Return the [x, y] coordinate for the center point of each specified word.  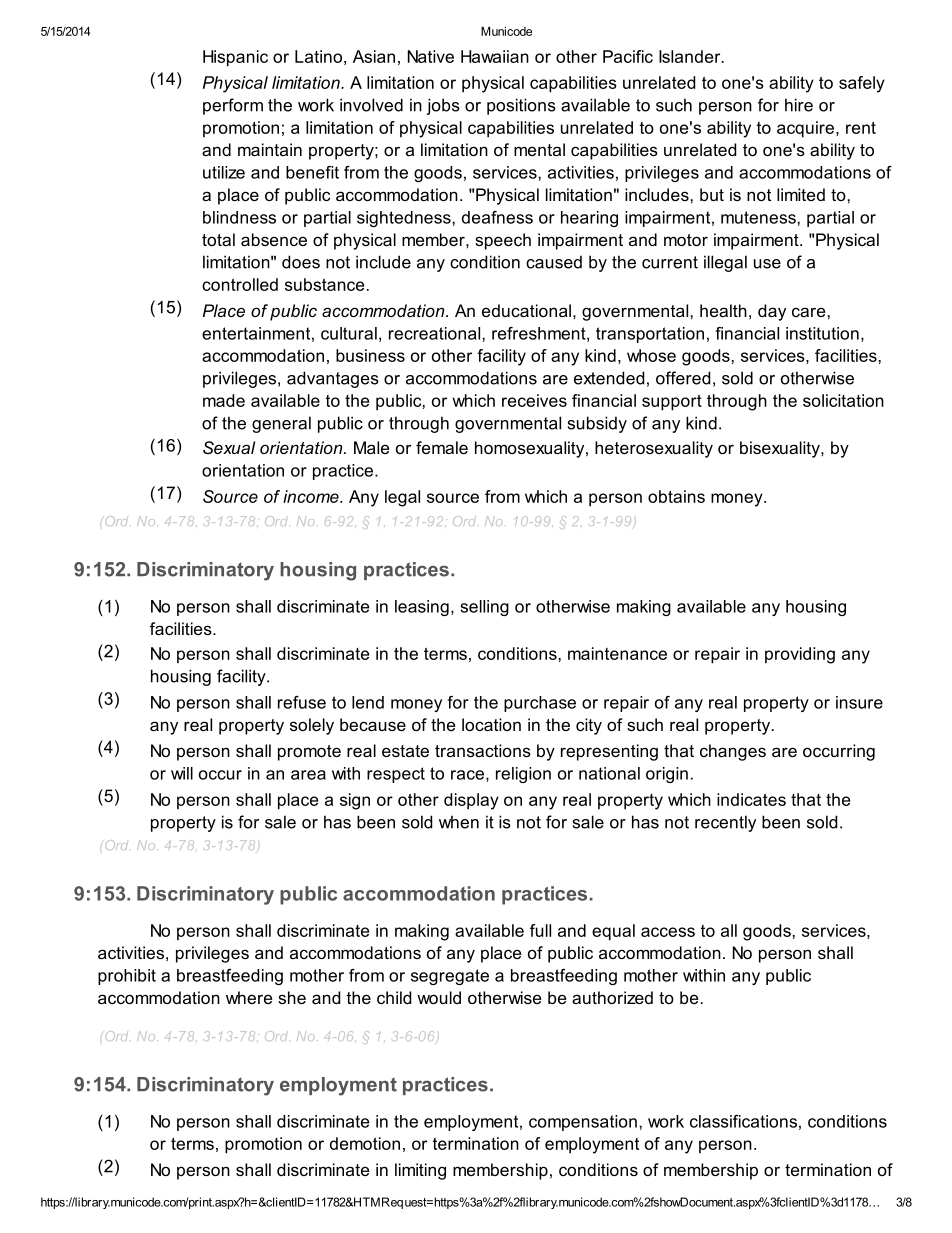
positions [521, 106]
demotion [365, 1143]
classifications [743, 1121]
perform [233, 106]
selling [484, 608]
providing [800, 655]
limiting [420, 1171]
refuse [302, 702]
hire [799, 105]
